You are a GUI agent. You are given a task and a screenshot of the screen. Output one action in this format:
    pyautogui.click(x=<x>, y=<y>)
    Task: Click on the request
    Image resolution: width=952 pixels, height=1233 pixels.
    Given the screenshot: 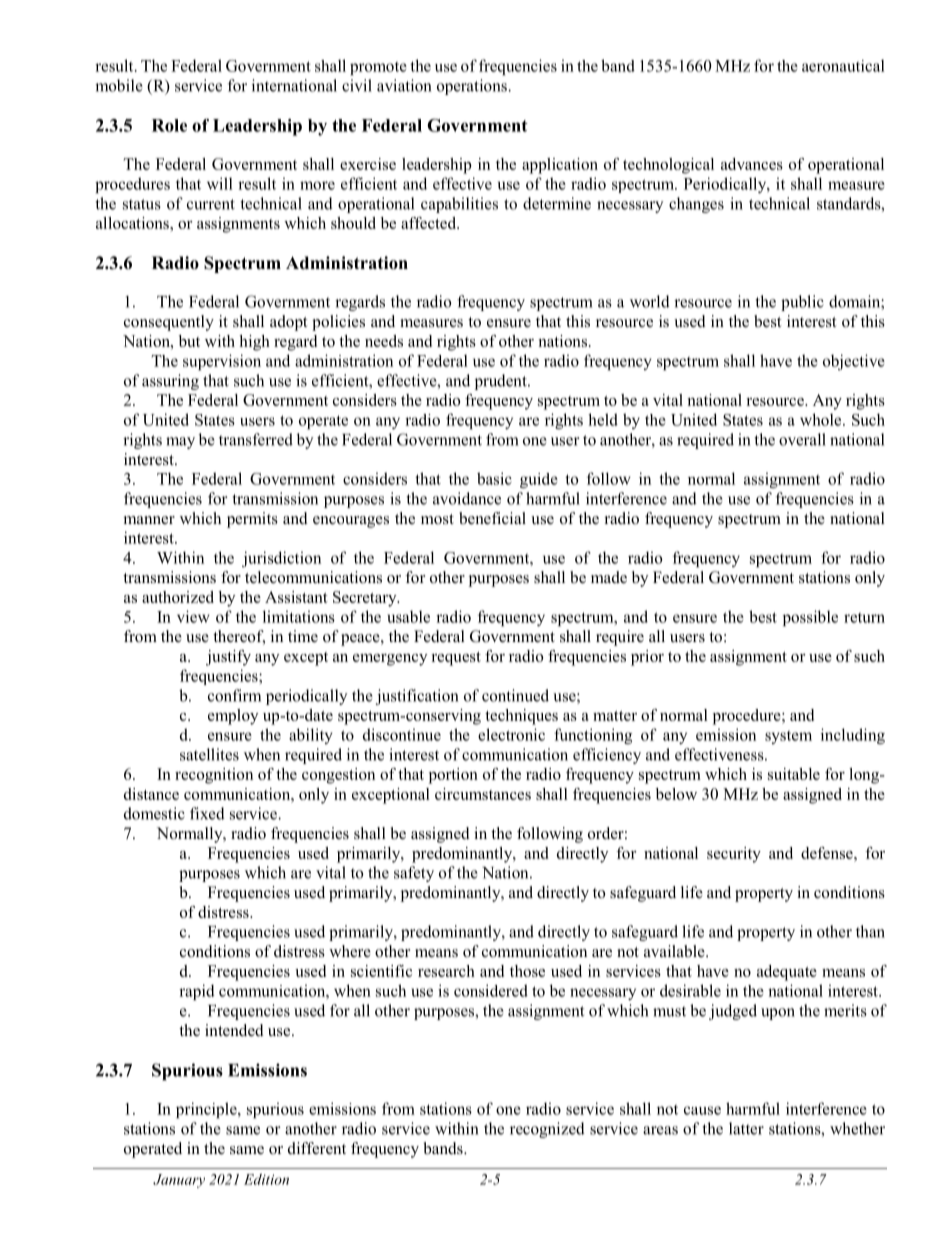 What is the action you would take?
    pyautogui.click(x=456, y=659)
